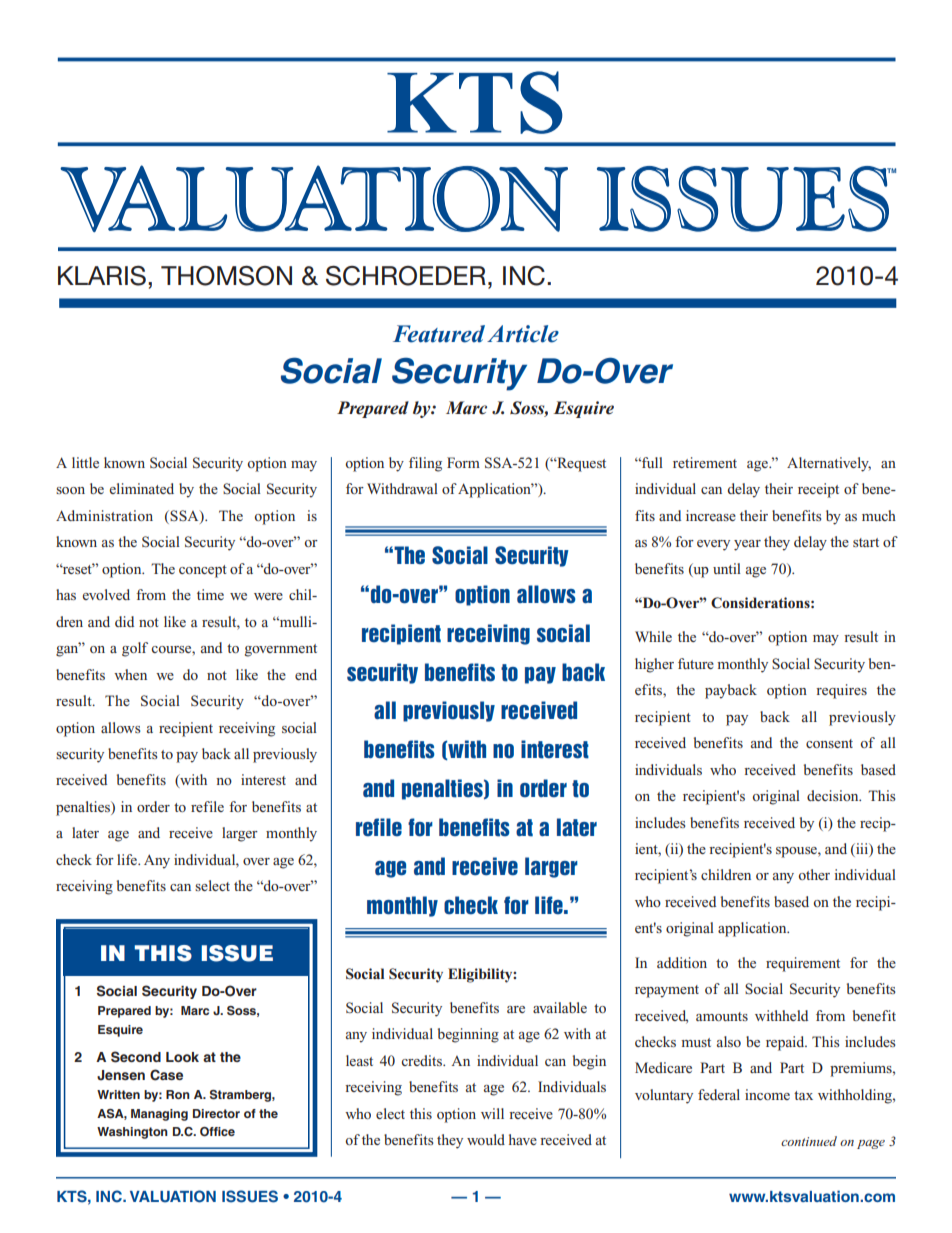 The width and height of the screenshot is (952, 1233). What do you see at coordinates (841, 691) in the screenshot?
I see `requires` at bounding box center [841, 691].
